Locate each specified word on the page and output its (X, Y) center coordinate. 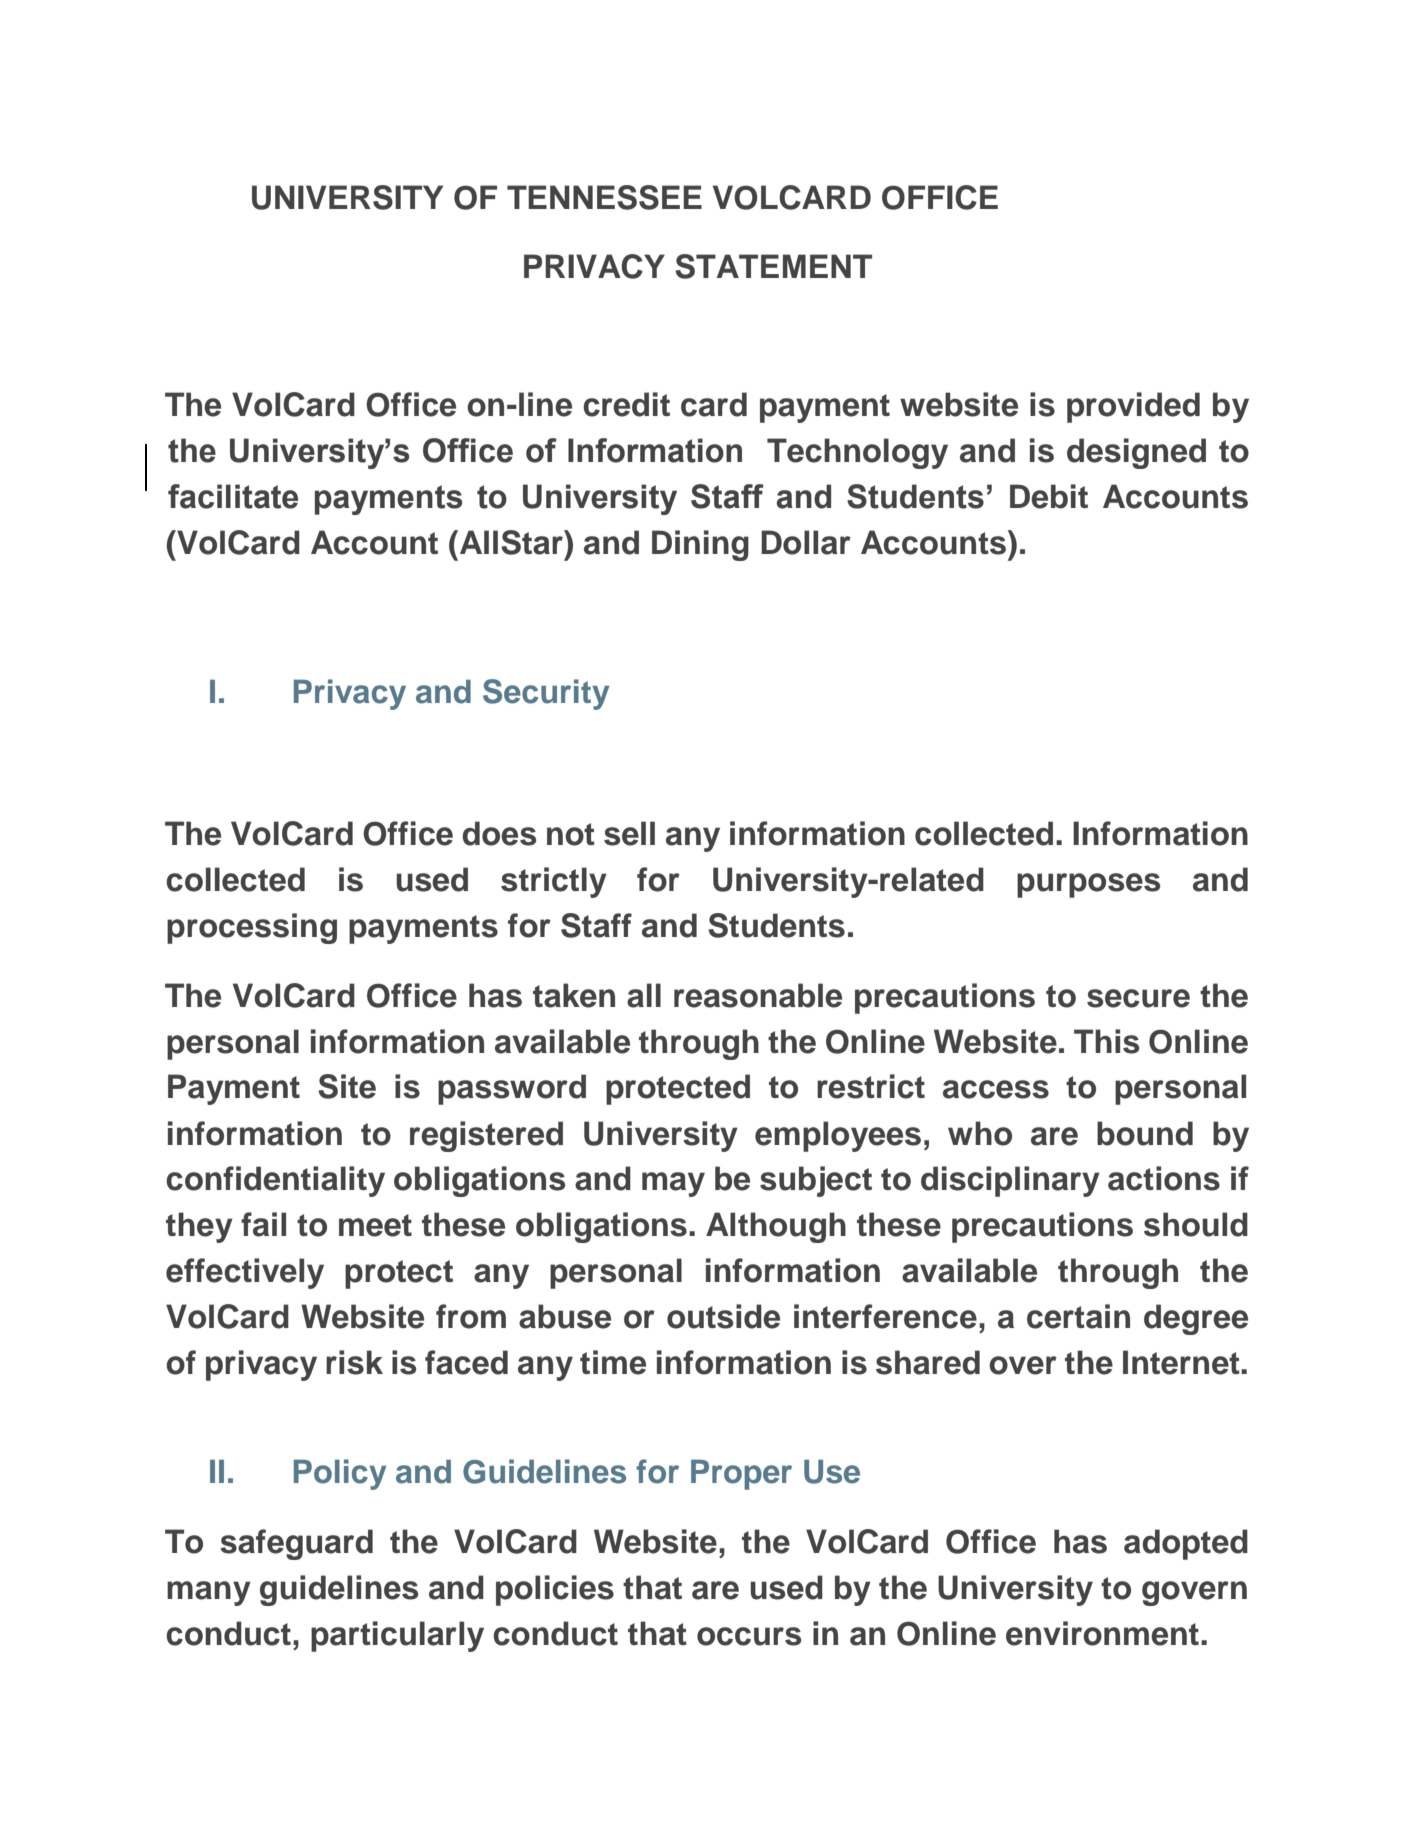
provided (1133, 407)
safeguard (296, 1544)
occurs (749, 1636)
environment (1102, 1633)
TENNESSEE (604, 197)
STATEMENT (773, 266)
